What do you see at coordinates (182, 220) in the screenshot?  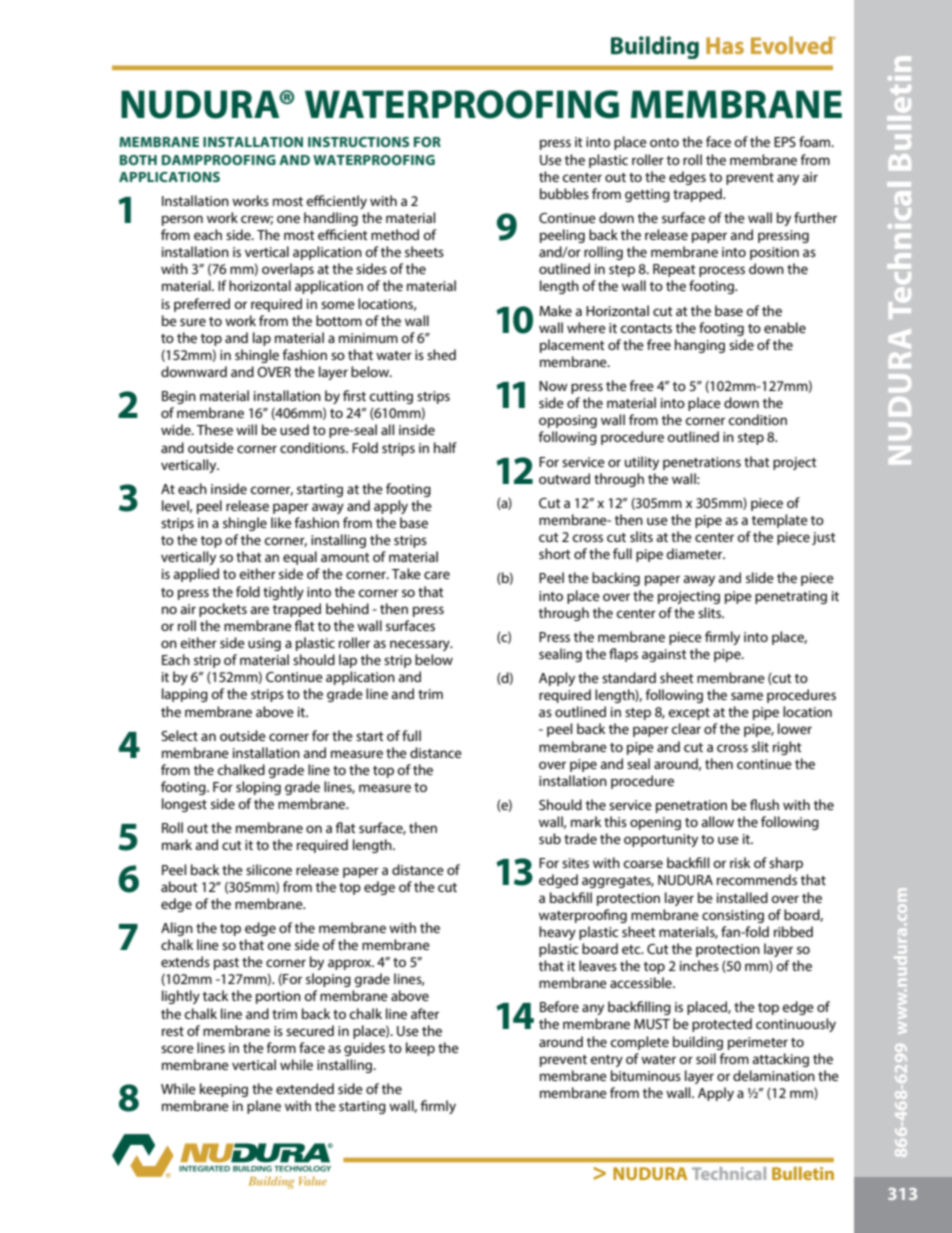 I see `person` at bounding box center [182, 220].
